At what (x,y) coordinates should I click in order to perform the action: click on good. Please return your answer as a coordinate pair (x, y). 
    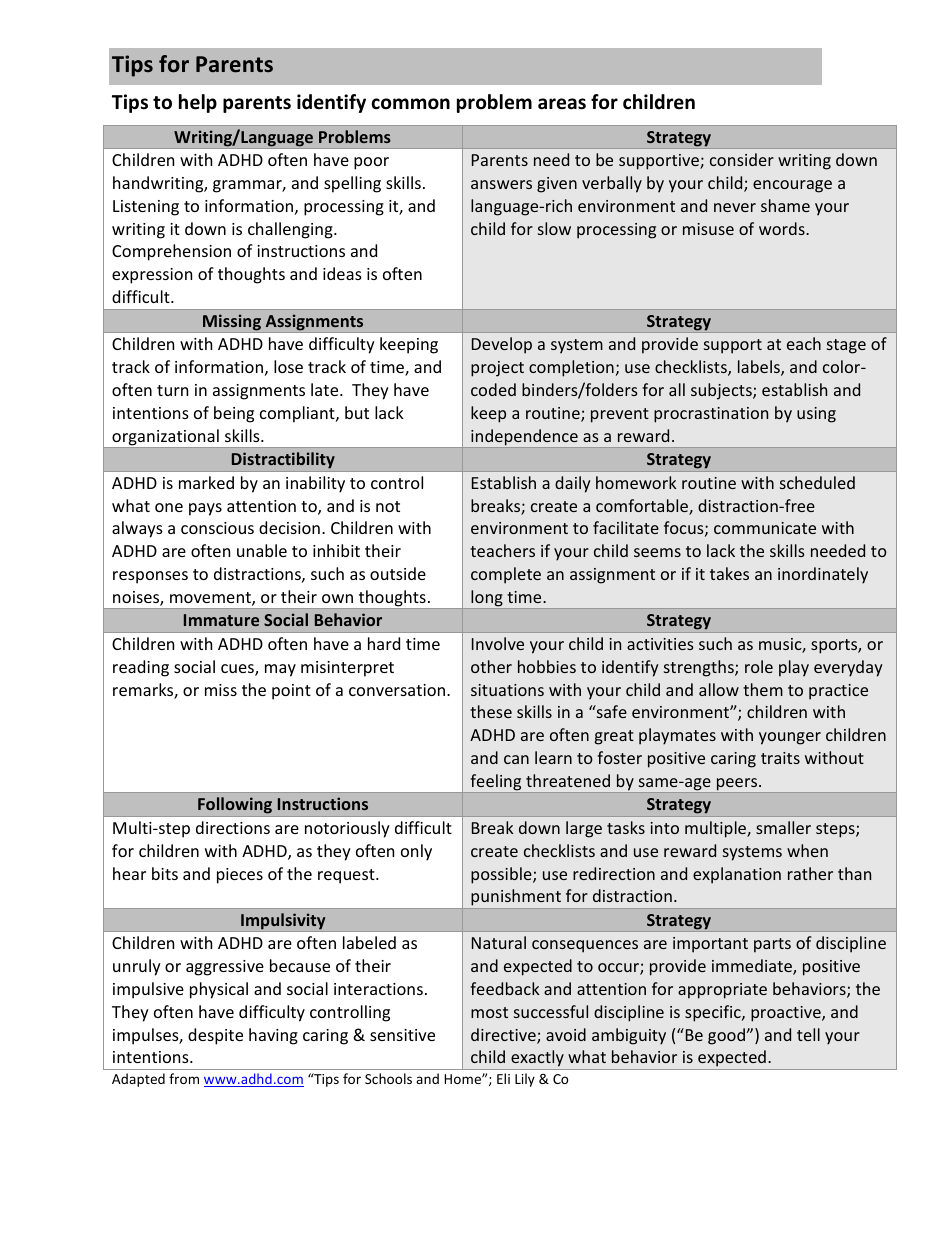
    Looking at the image, I should click on (726, 1036).
